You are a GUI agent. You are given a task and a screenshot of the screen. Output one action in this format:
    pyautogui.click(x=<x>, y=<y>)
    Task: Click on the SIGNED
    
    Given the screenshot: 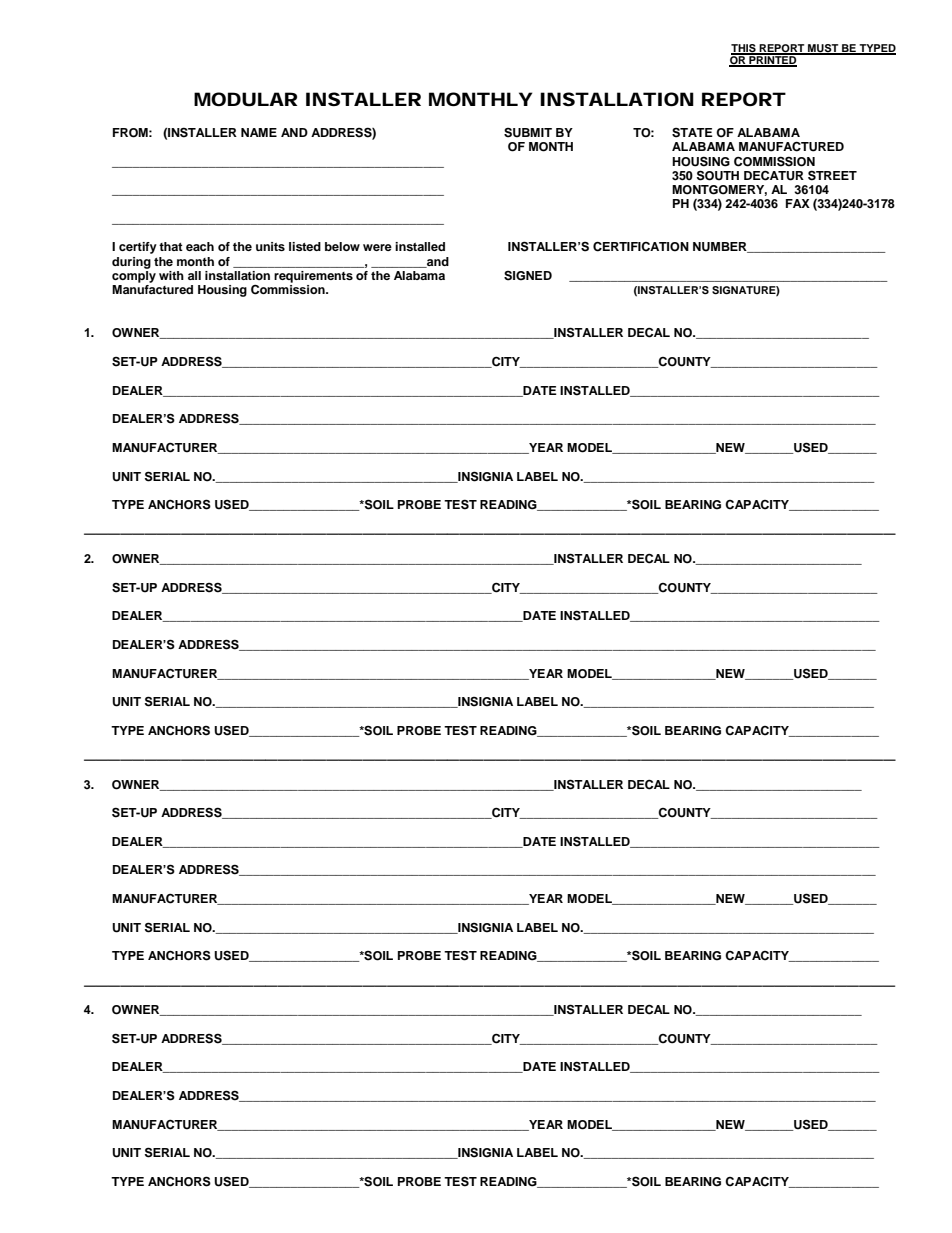 What is the action you would take?
    pyautogui.click(x=528, y=276)
